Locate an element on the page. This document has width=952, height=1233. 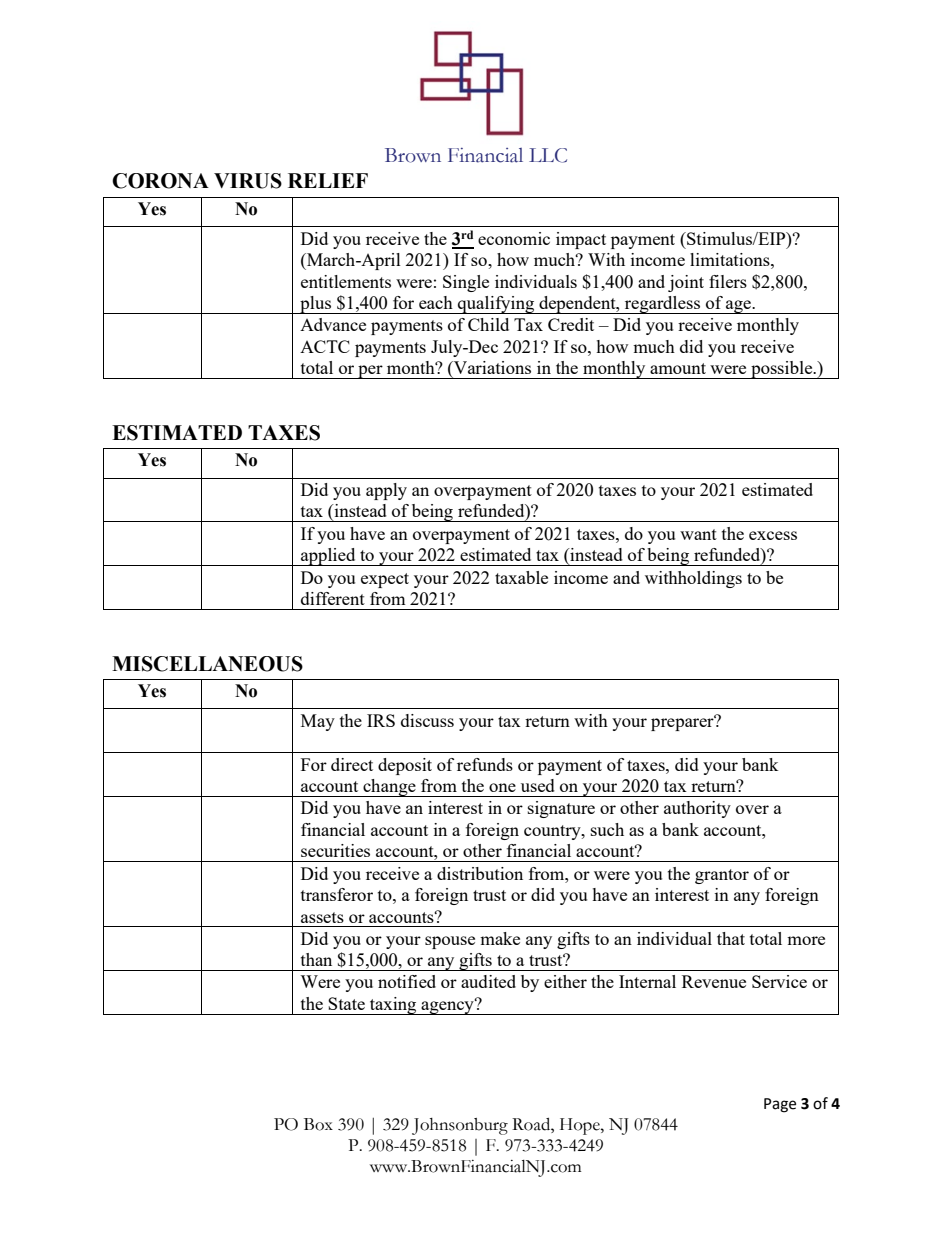
Hope is located at coordinates (581, 1126).
